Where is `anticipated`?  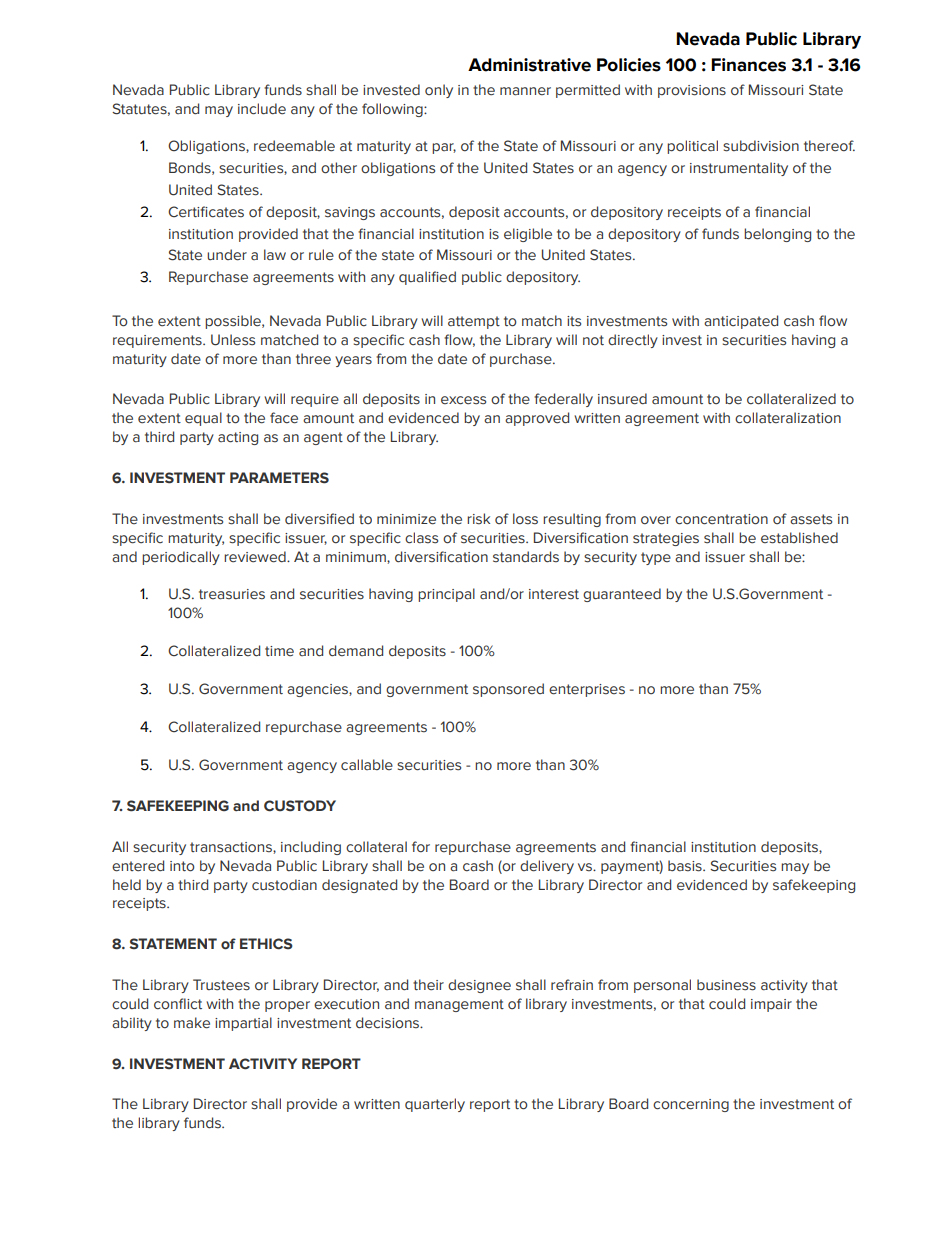 anticipated is located at coordinates (741, 322).
